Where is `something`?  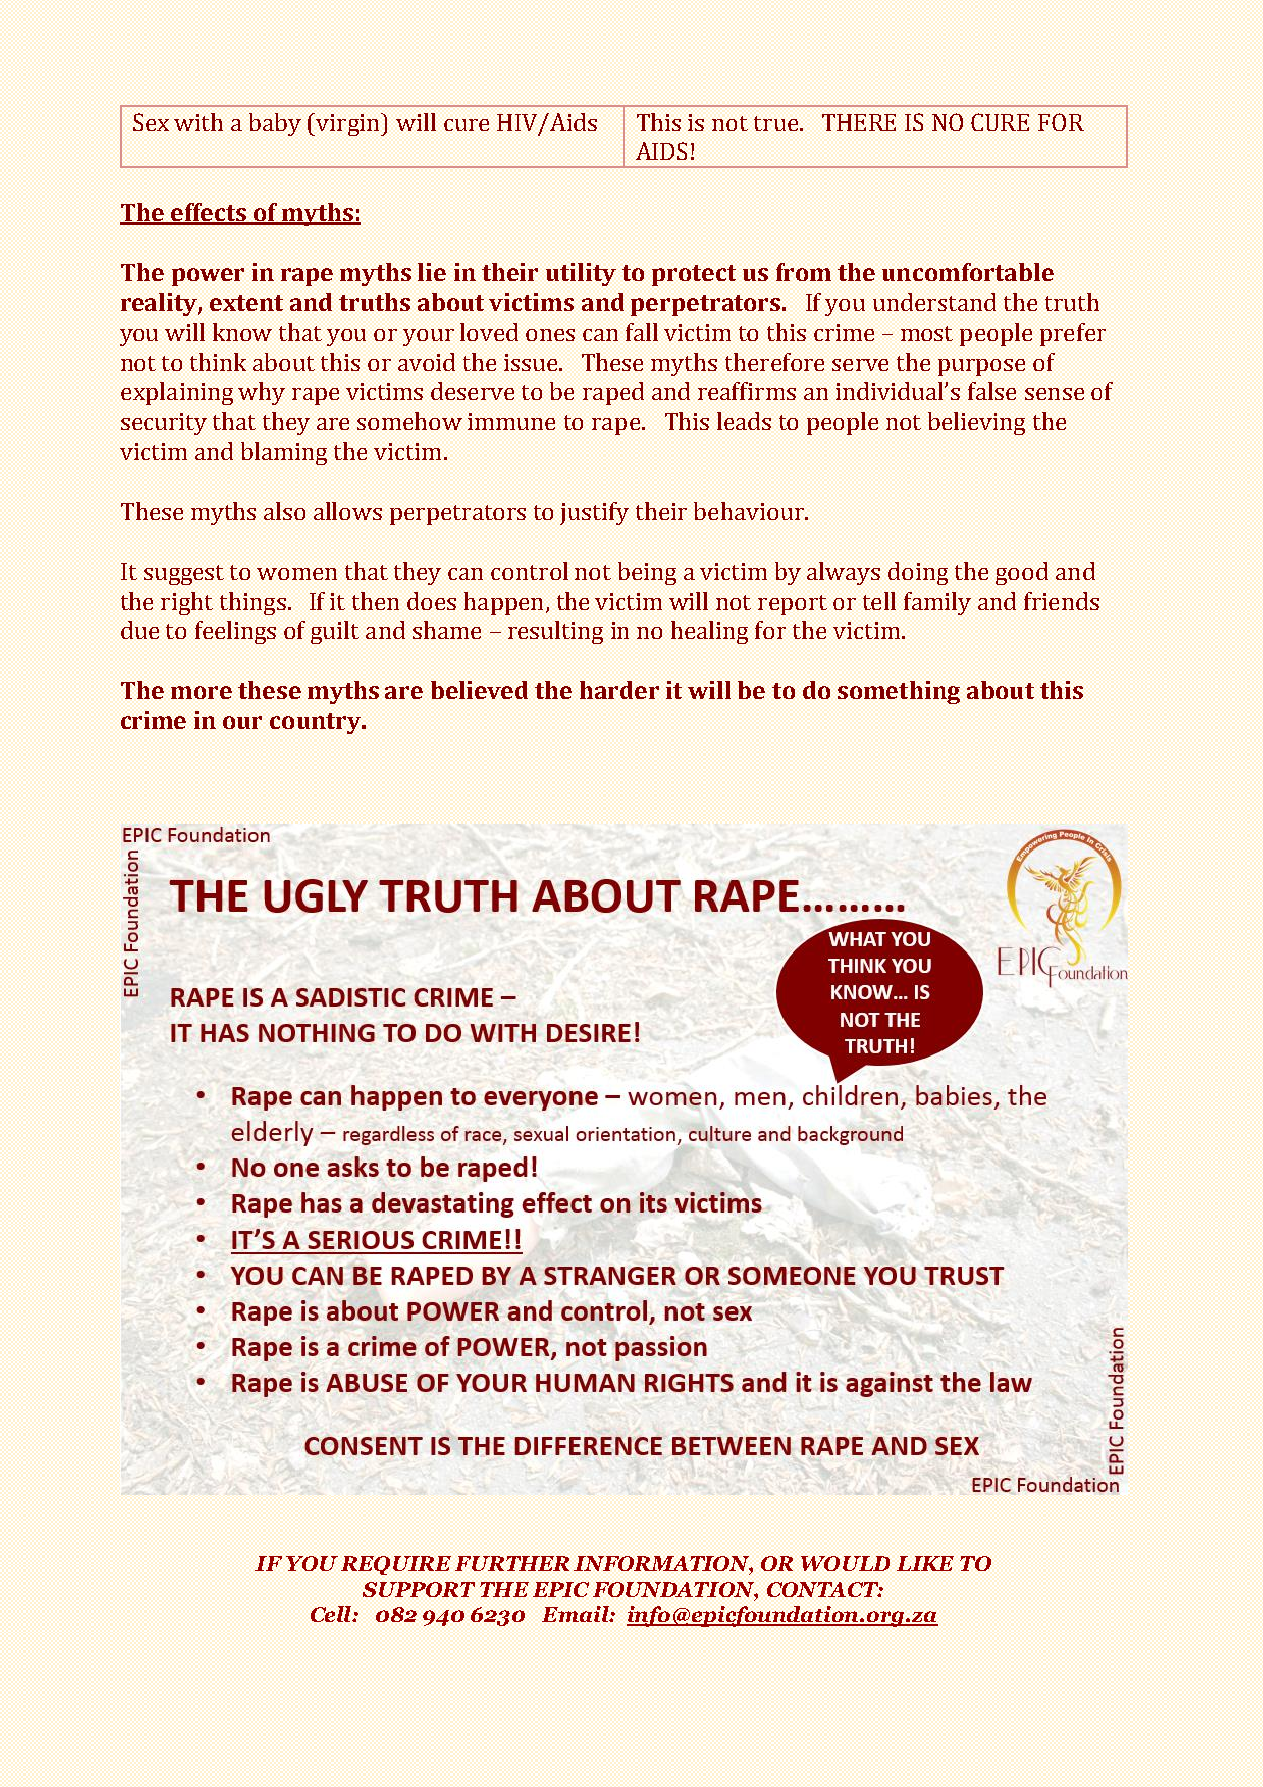 something is located at coordinates (899, 692).
